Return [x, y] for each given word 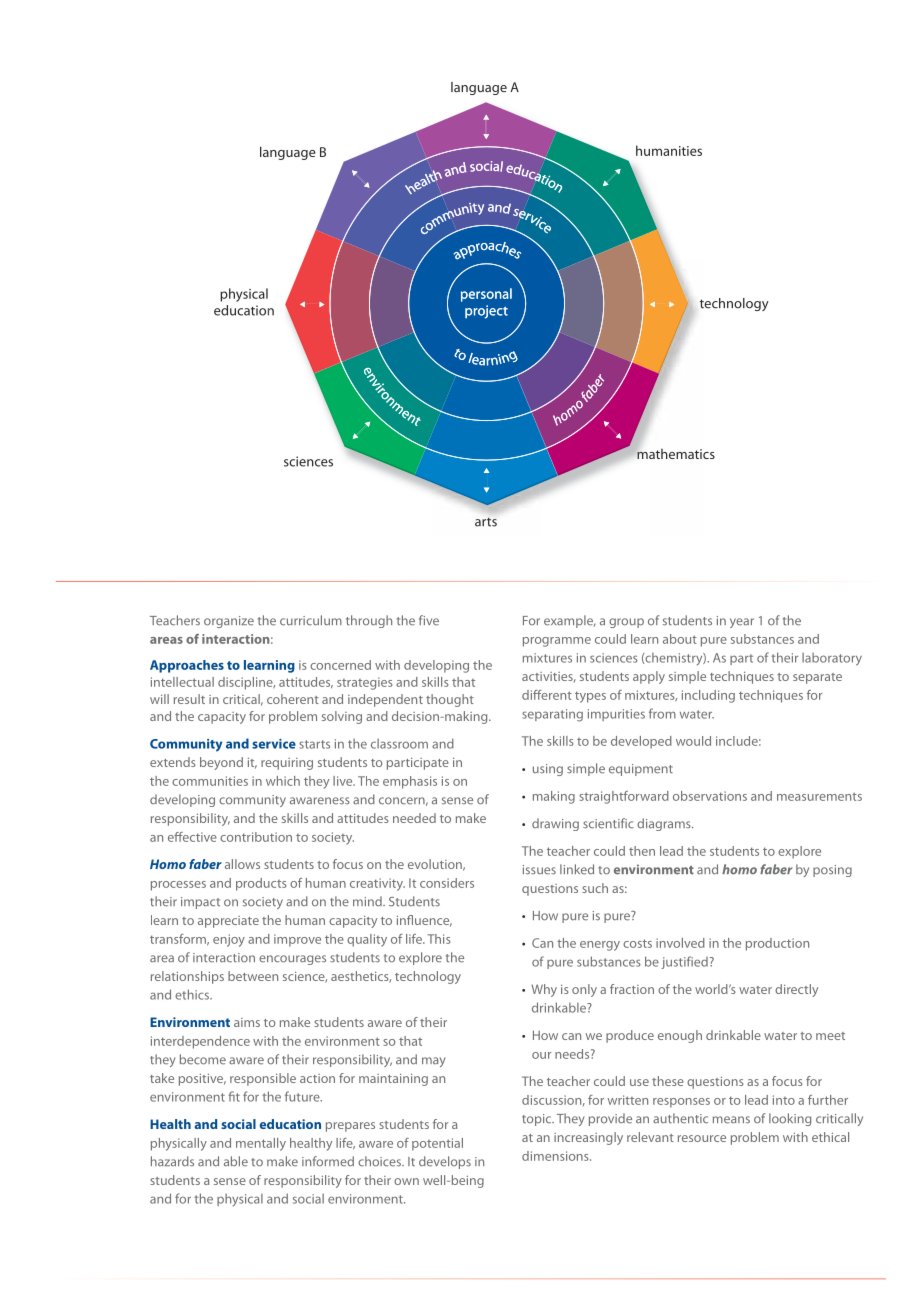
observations [710, 796]
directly [796, 990]
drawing [555, 824]
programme [557, 642]
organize [229, 622]
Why [544, 990]
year [742, 623]
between [253, 976]
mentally [261, 1144]
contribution [256, 837]
